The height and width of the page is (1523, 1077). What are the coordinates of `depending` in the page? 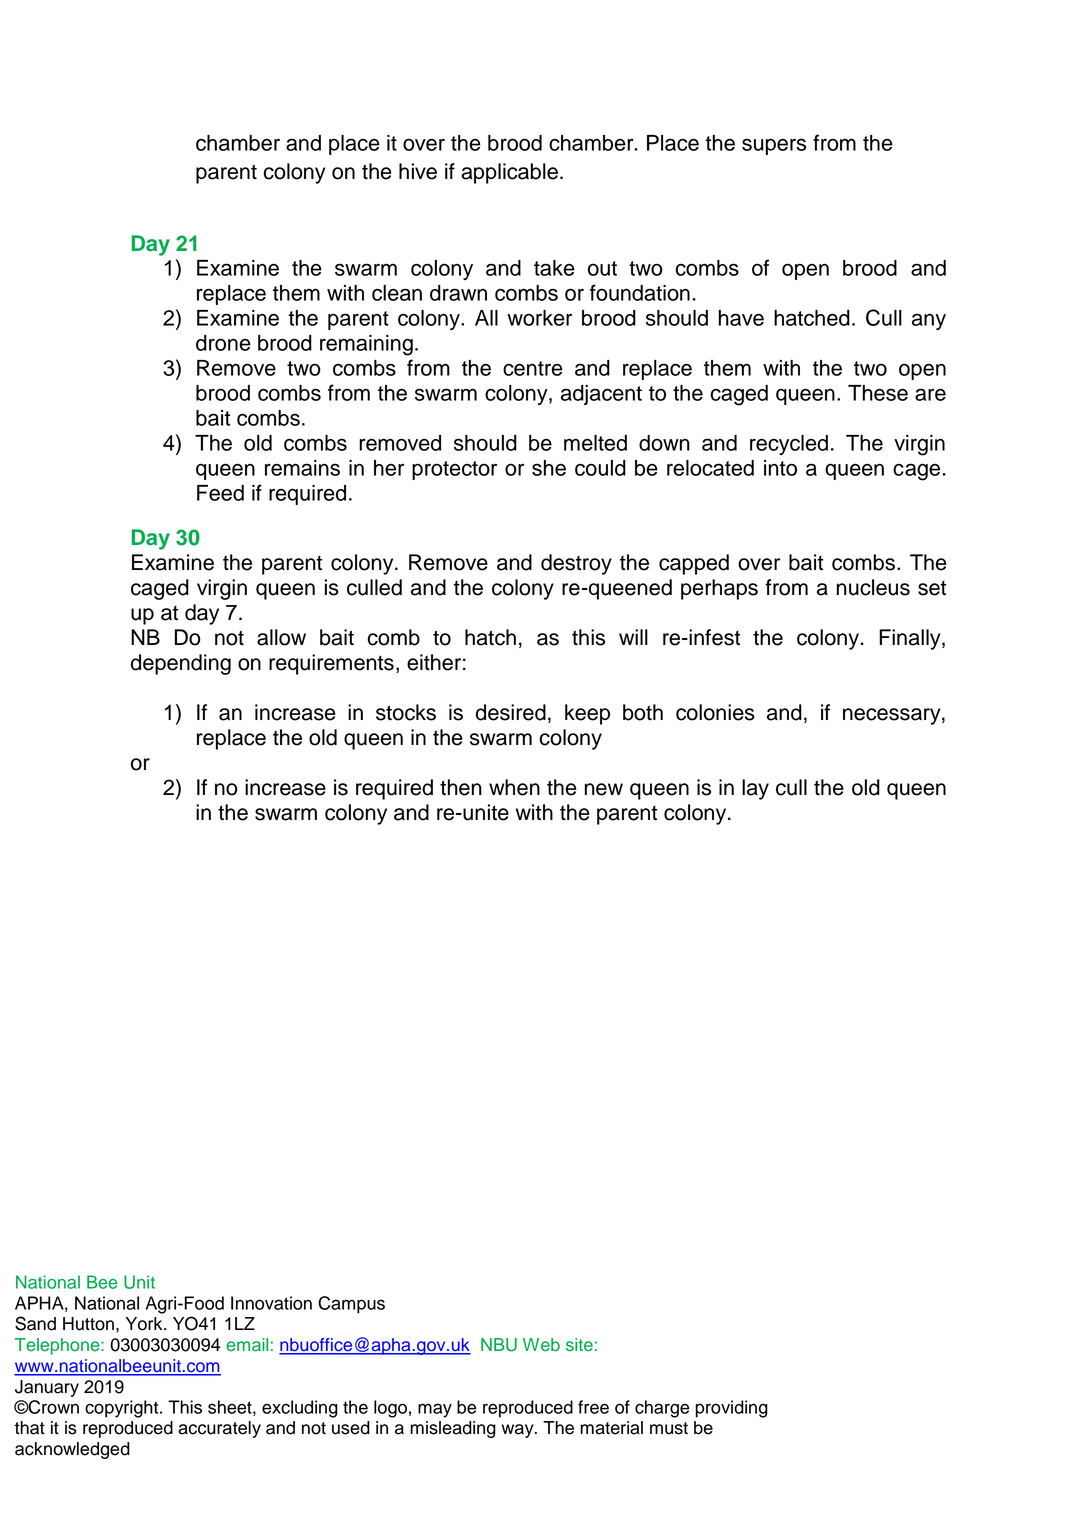 It's located at (181, 664).
